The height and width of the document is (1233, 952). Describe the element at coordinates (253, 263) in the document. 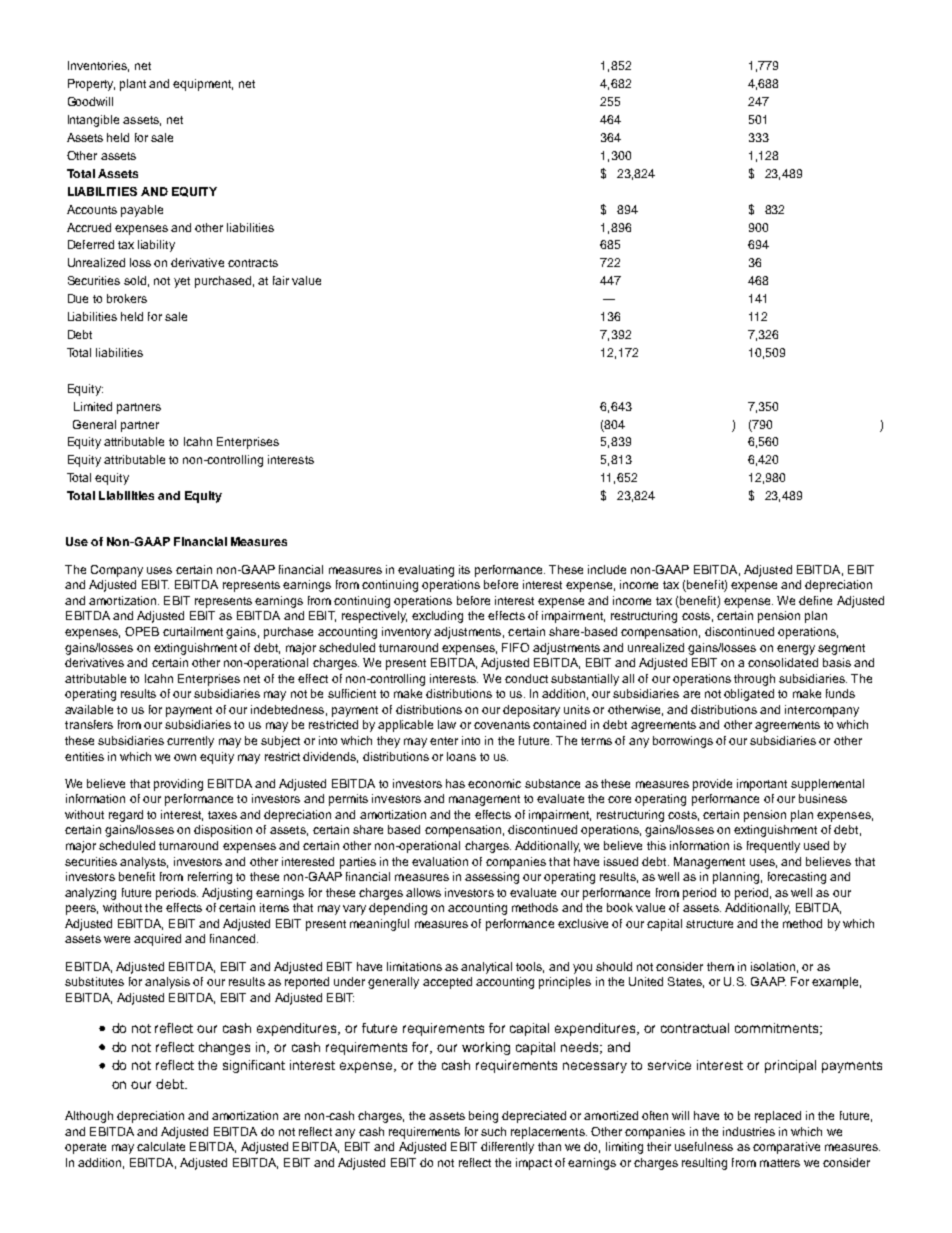

I see `contracts` at that location.
